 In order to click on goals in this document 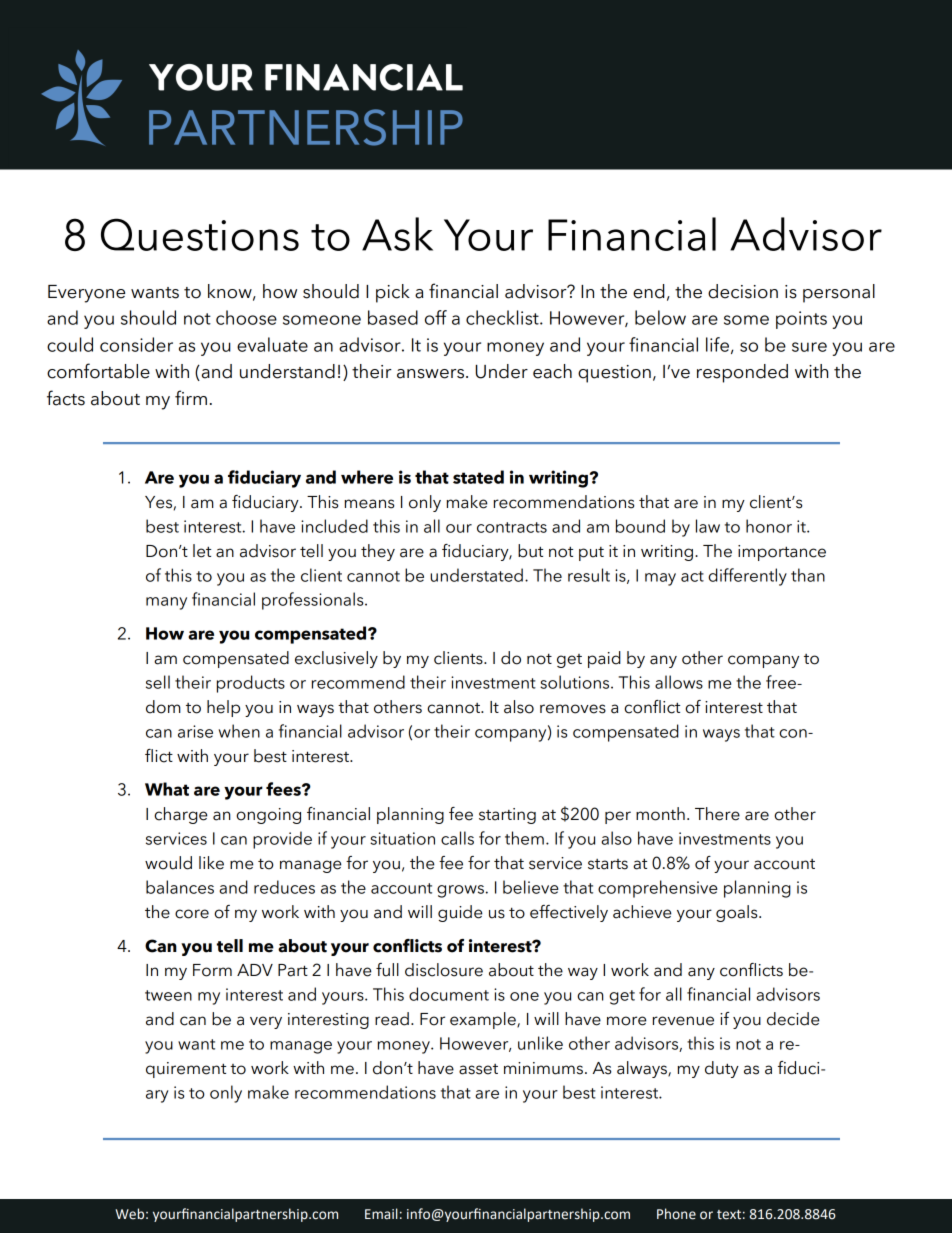, I will do `click(738, 913)`.
